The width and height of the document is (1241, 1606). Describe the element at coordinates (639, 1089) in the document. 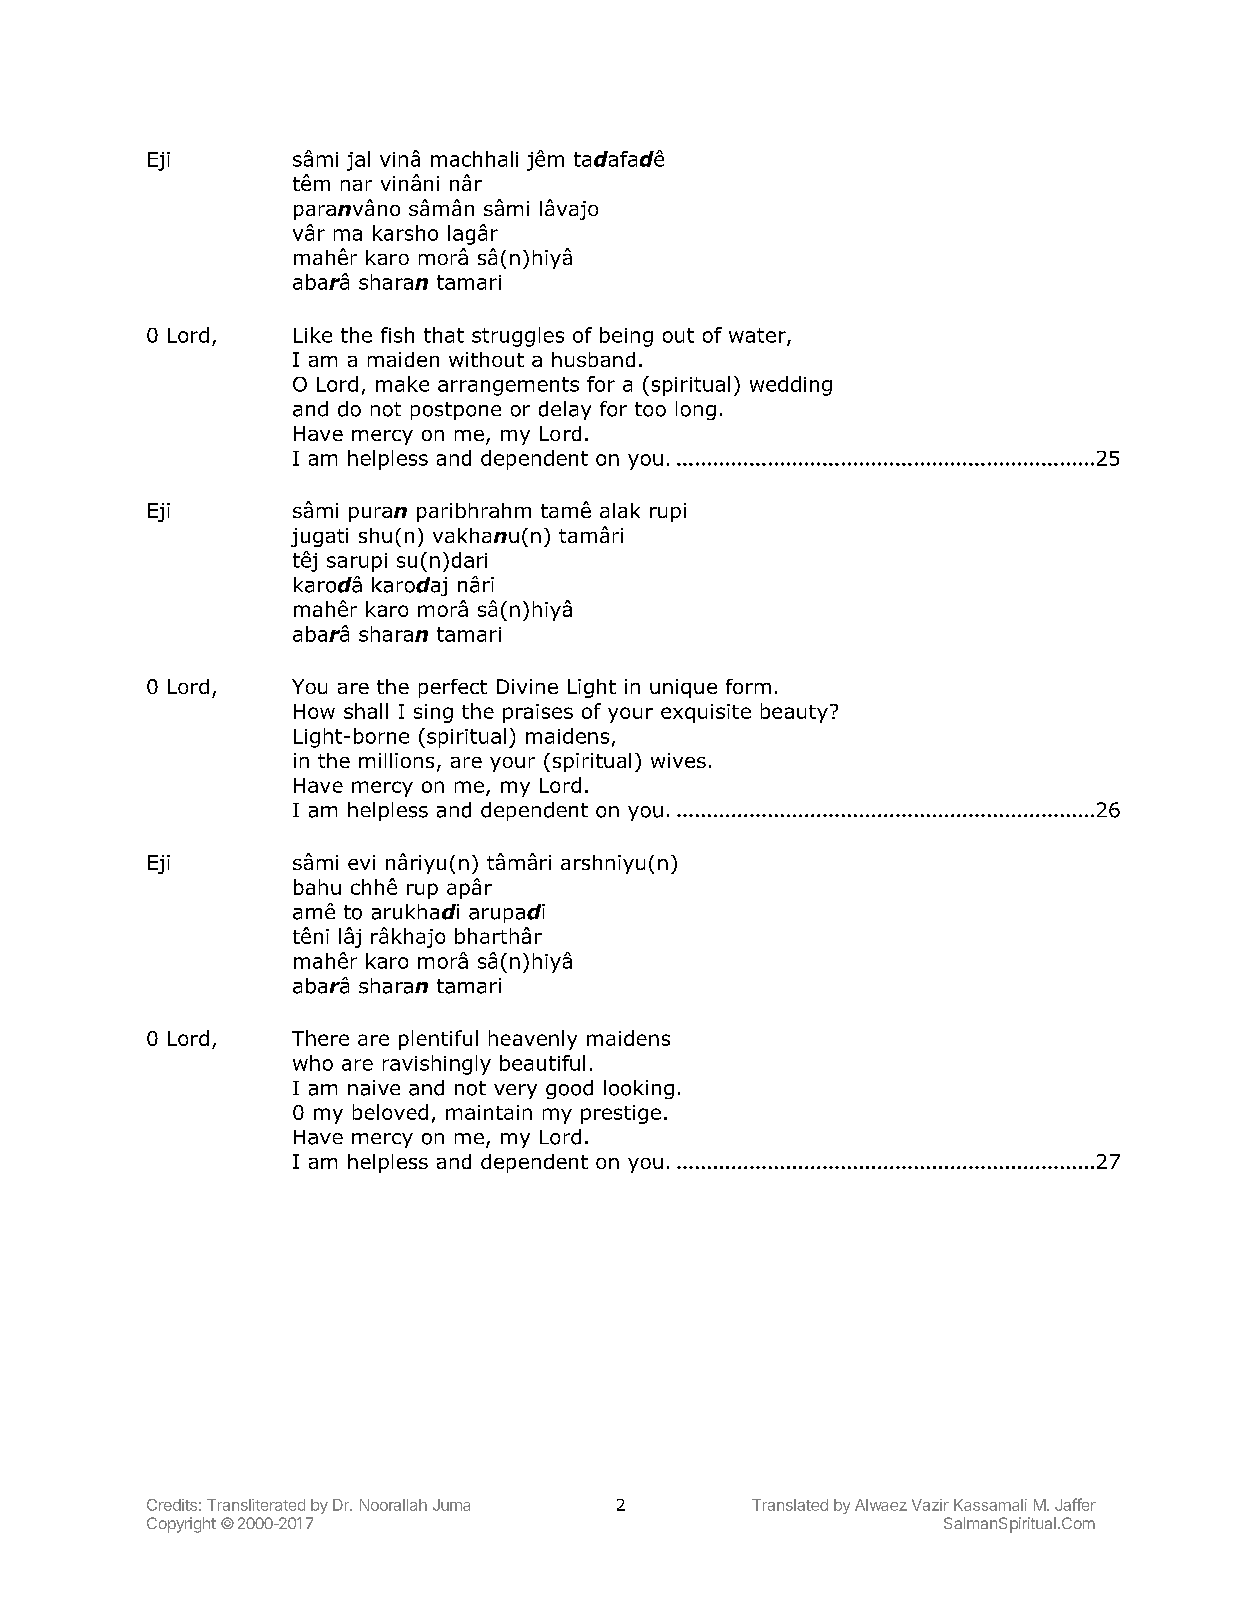

I see `looking` at that location.
